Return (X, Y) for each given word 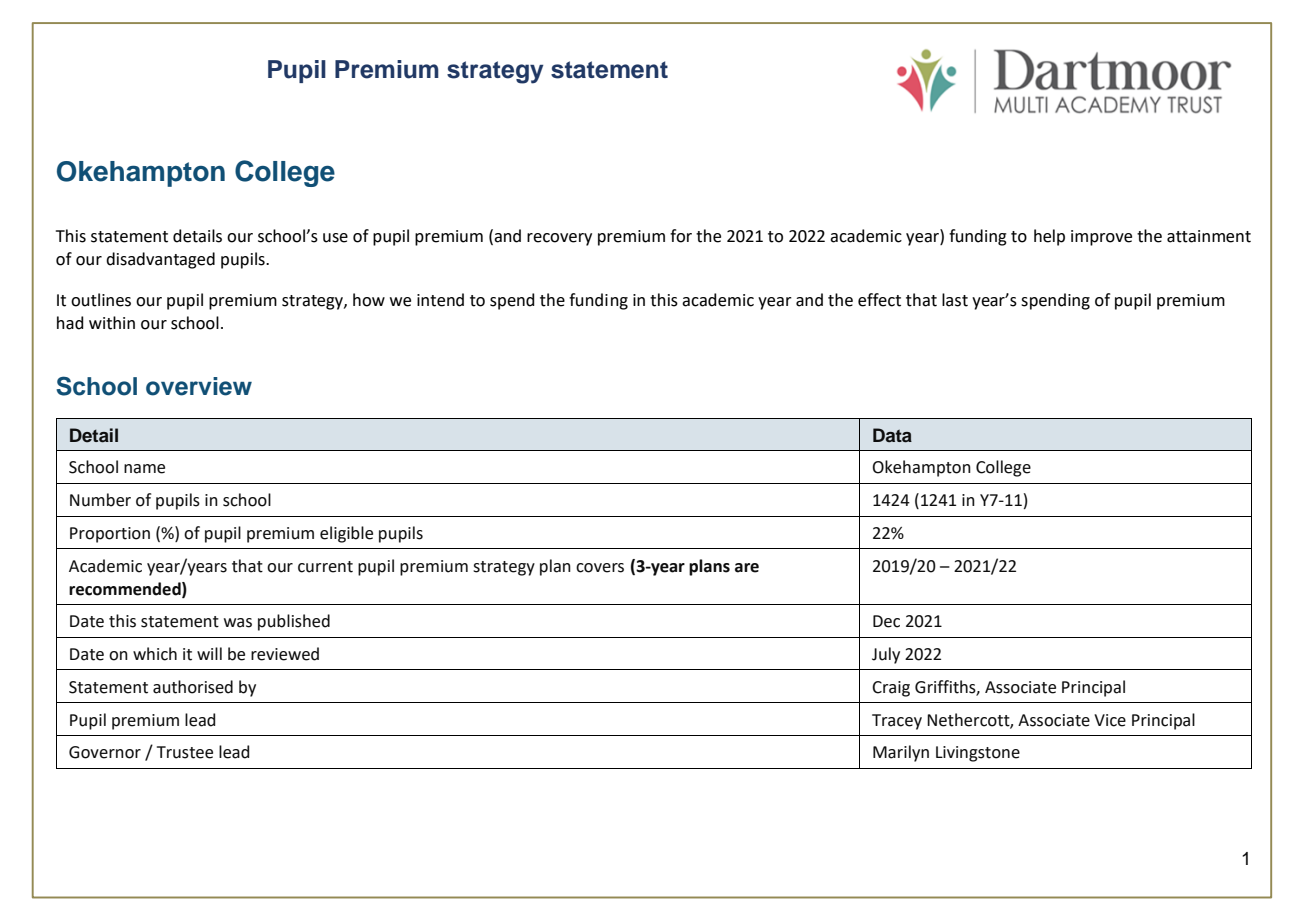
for (681, 236)
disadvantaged (160, 260)
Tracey (897, 722)
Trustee (185, 752)
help (1049, 237)
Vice (1110, 720)
